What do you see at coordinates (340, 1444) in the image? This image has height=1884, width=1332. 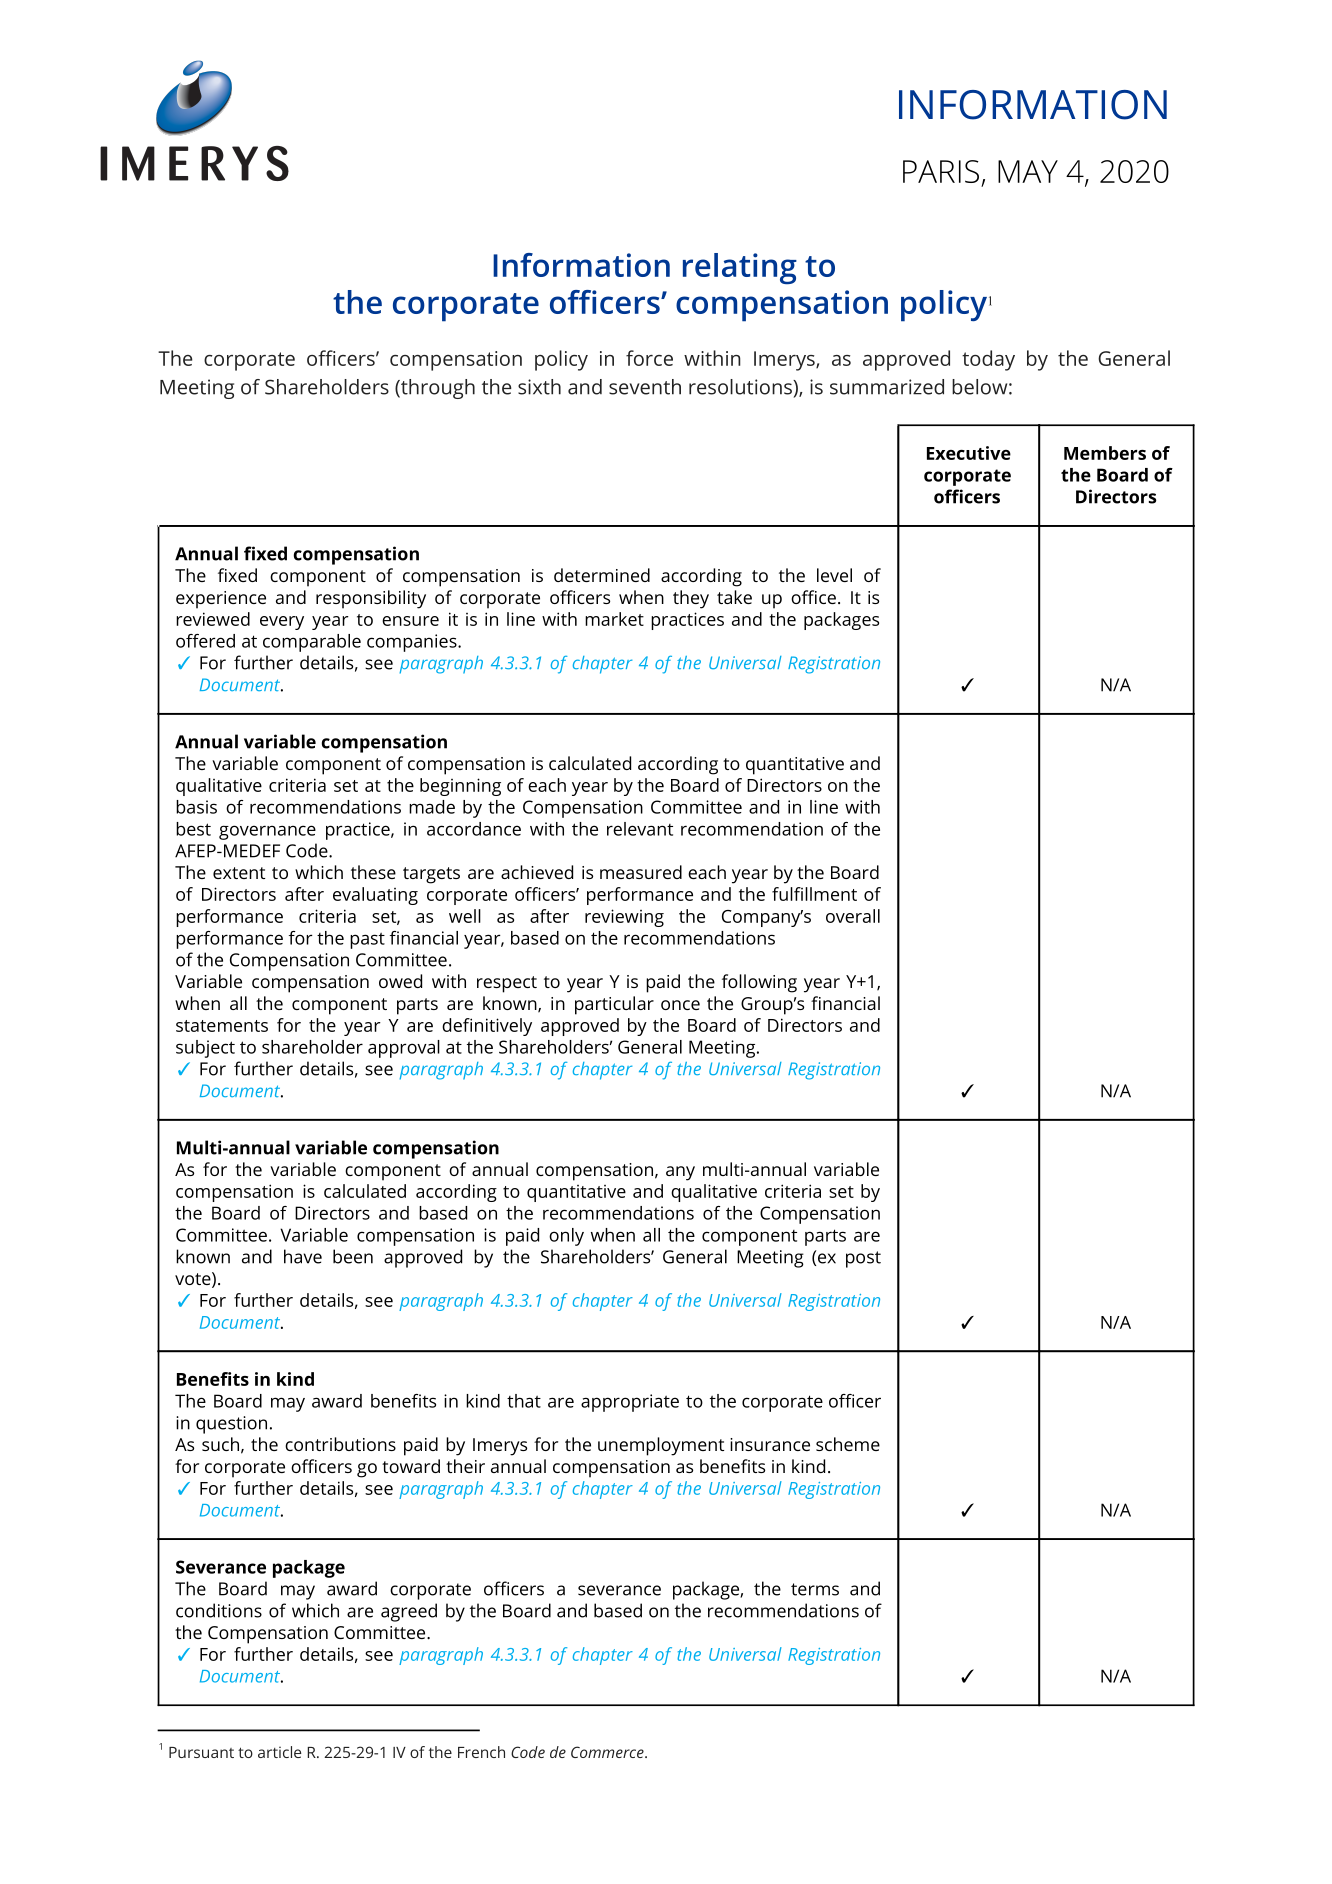 I see `contributions` at bounding box center [340, 1444].
